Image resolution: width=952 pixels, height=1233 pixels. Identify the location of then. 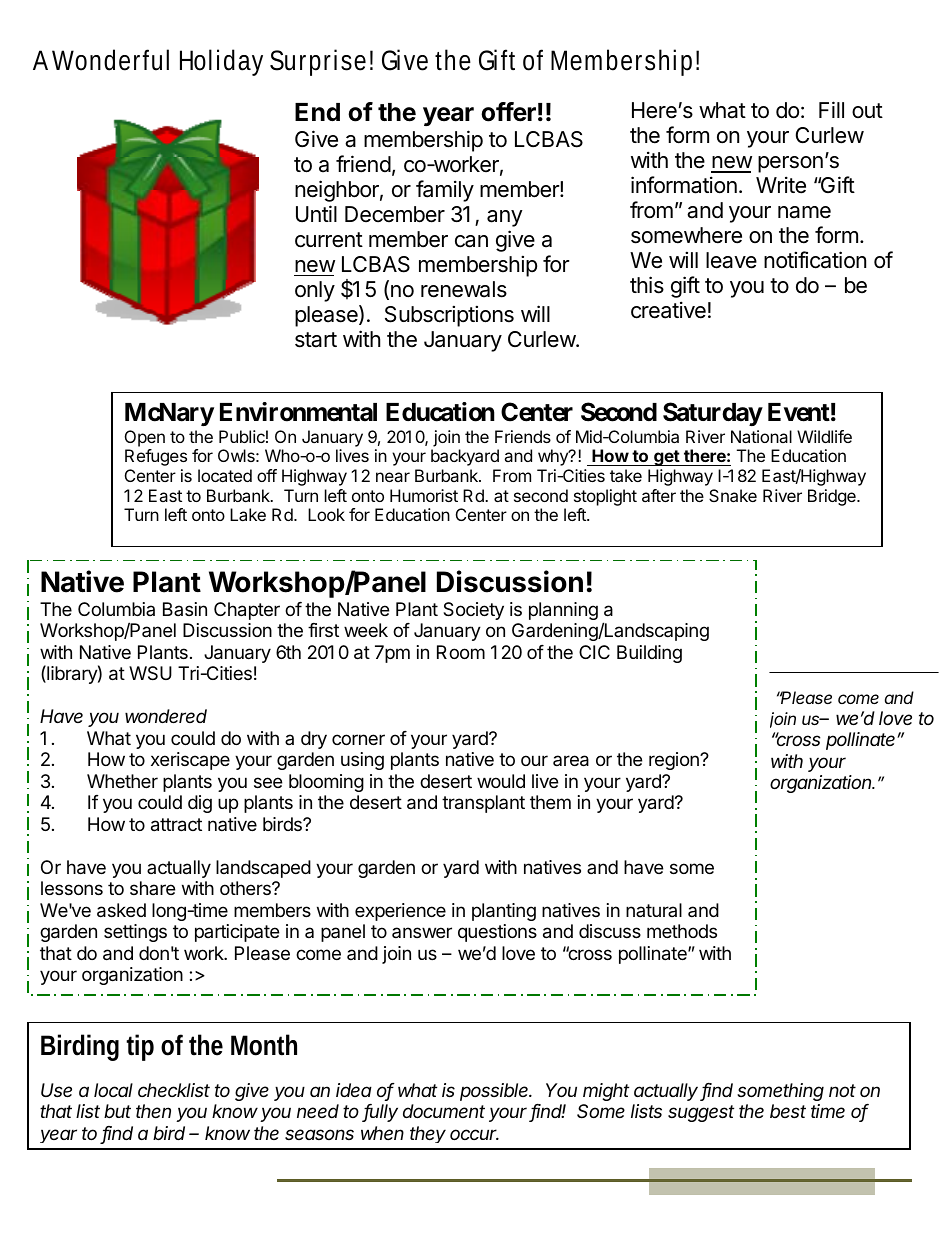
(153, 1111).
